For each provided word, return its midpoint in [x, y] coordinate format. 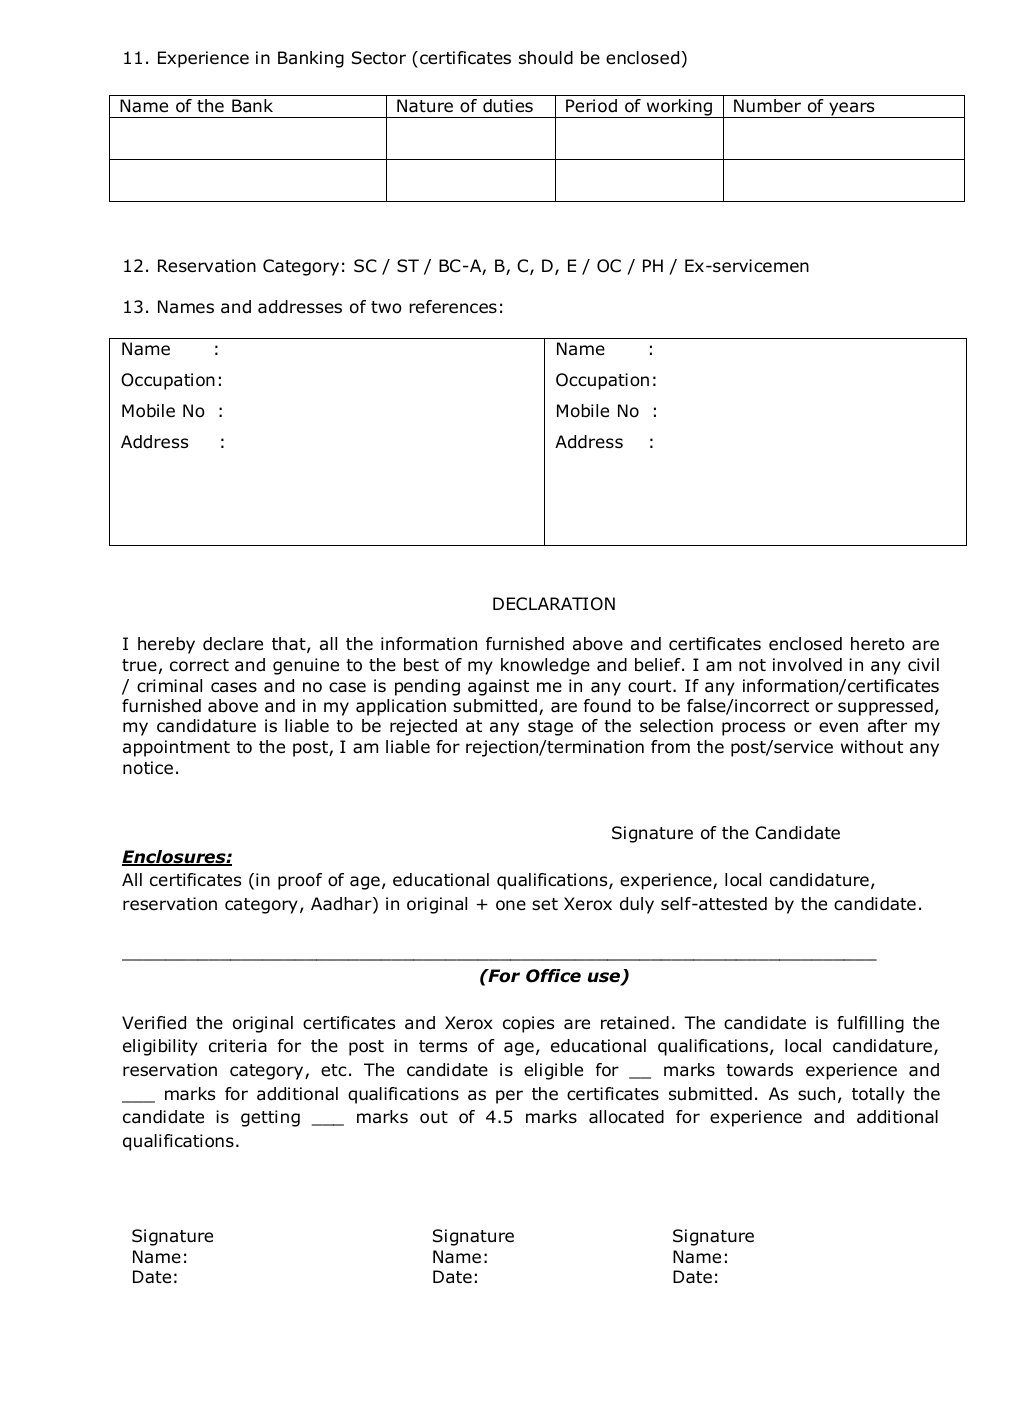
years [852, 110]
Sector [379, 58]
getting [270, 1118]
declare [233, 644]
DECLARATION [554, 604]
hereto [878, 644]
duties [508, 106]
